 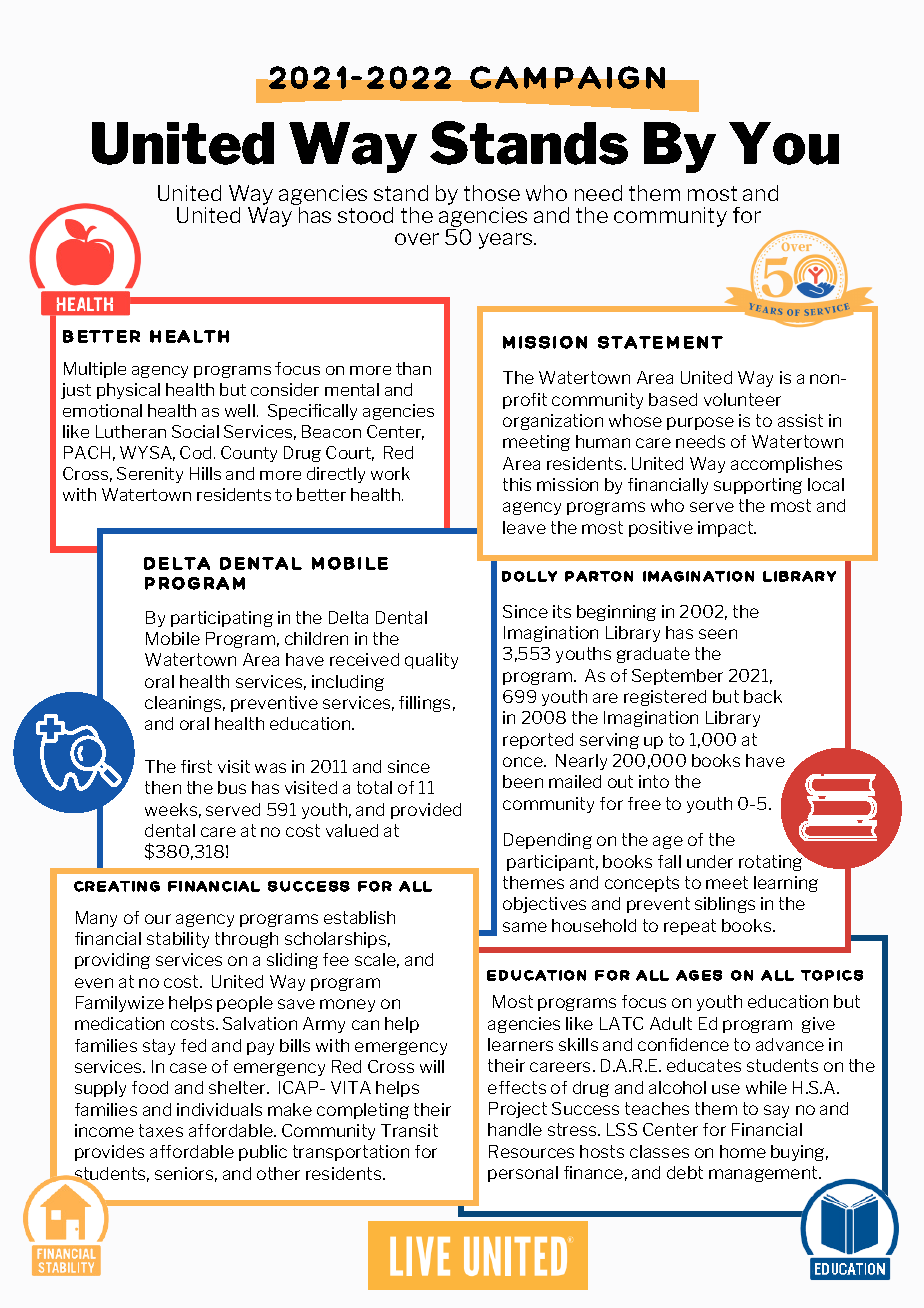 I want to click on physical, so click(x=128, y=391).
